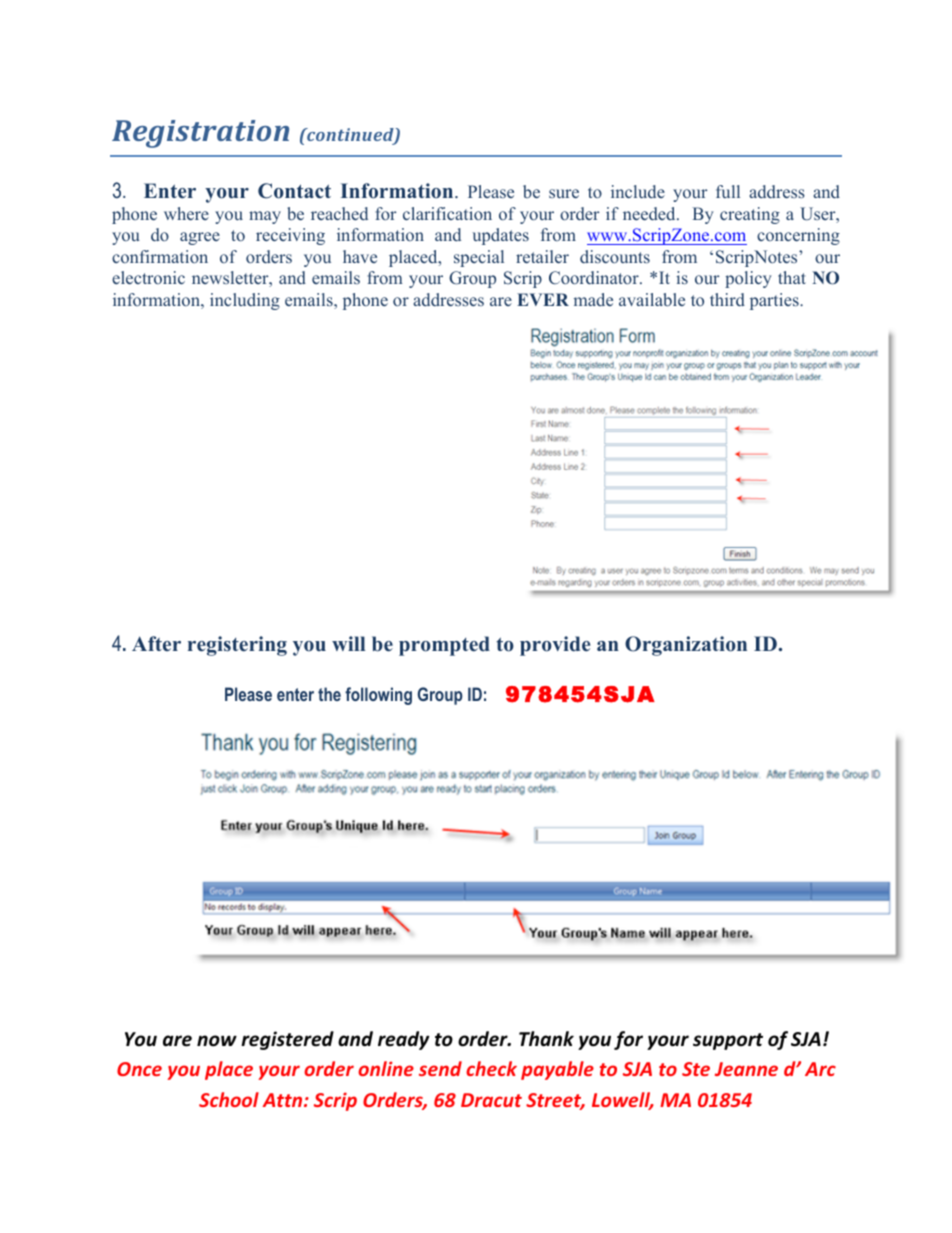 This document has height=1233, width=952. I want to click on prompted, so click(444, 646).
